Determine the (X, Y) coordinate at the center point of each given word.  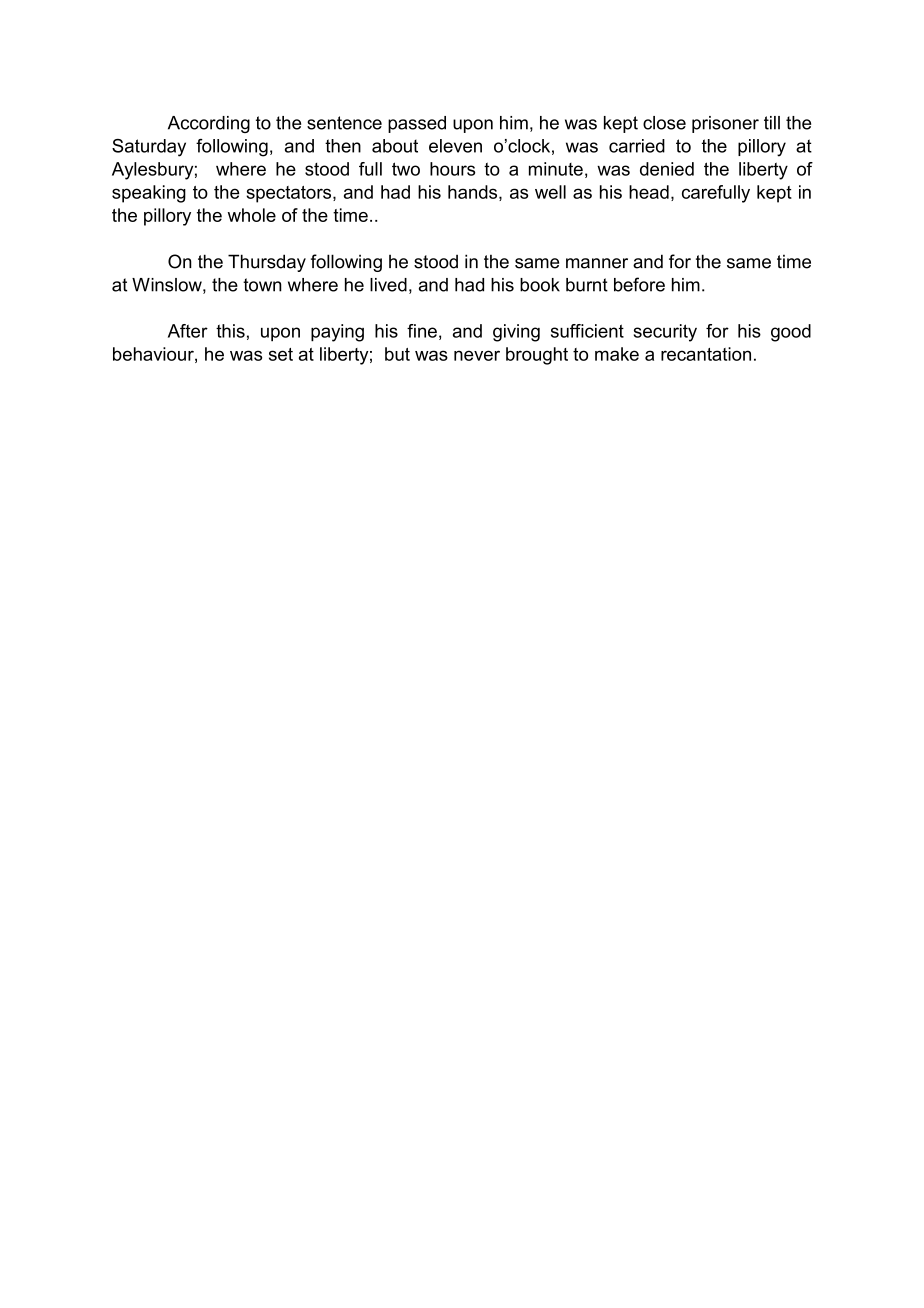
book (540, 285)
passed (417, 124)
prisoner (725, 124)
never (477, 355)
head (649, 192)
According (209, 124)
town (262, 285)
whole (252, 215)
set (281, 354)
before (639, 284)
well (550, 192)
